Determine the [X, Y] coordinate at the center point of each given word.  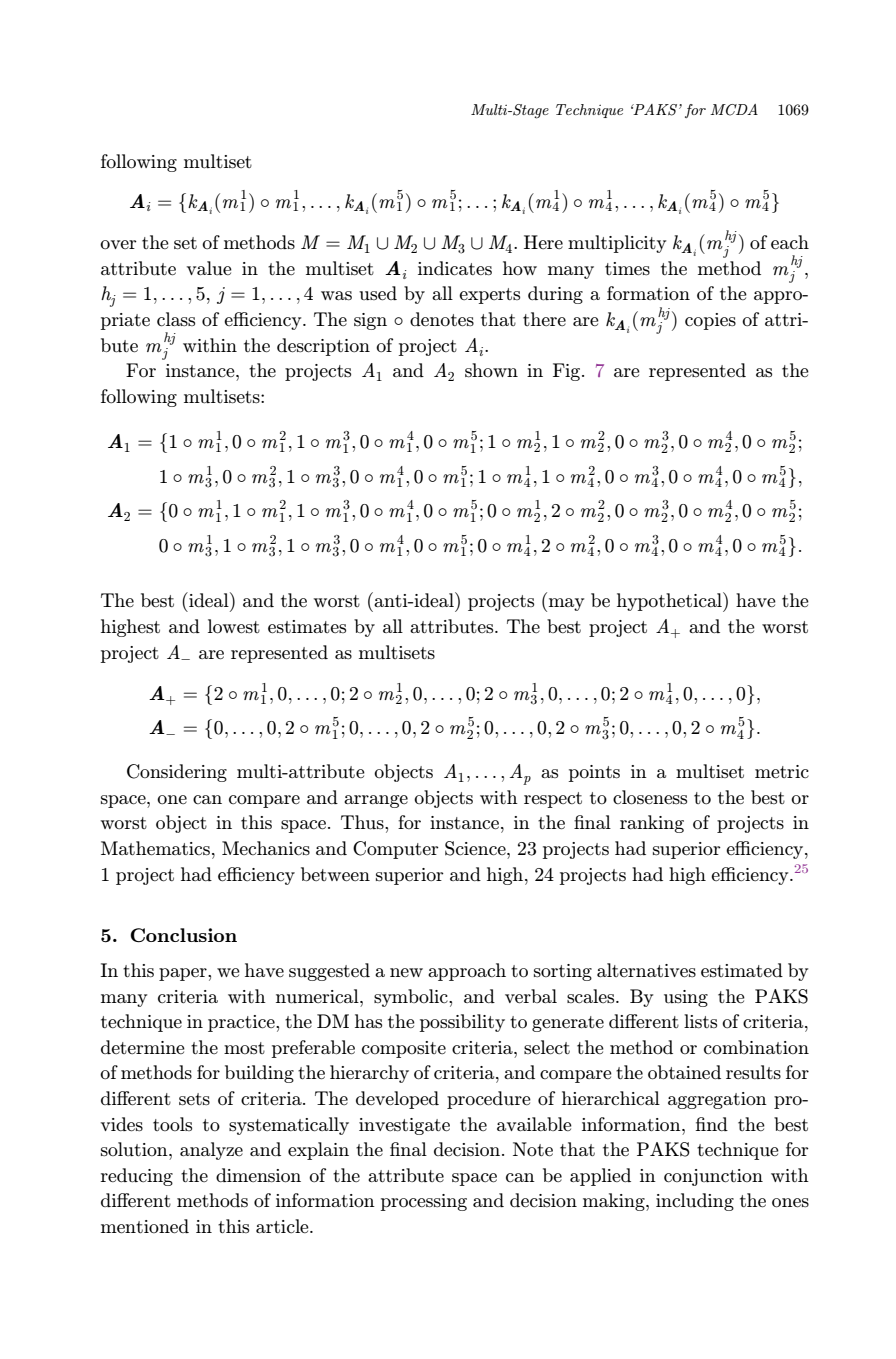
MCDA [734, 110]
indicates [455, 268]
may [566, 604]
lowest [234, 626]
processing [424, 1202]
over [118, 244]
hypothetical [670, 602]
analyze [211, 1151]
